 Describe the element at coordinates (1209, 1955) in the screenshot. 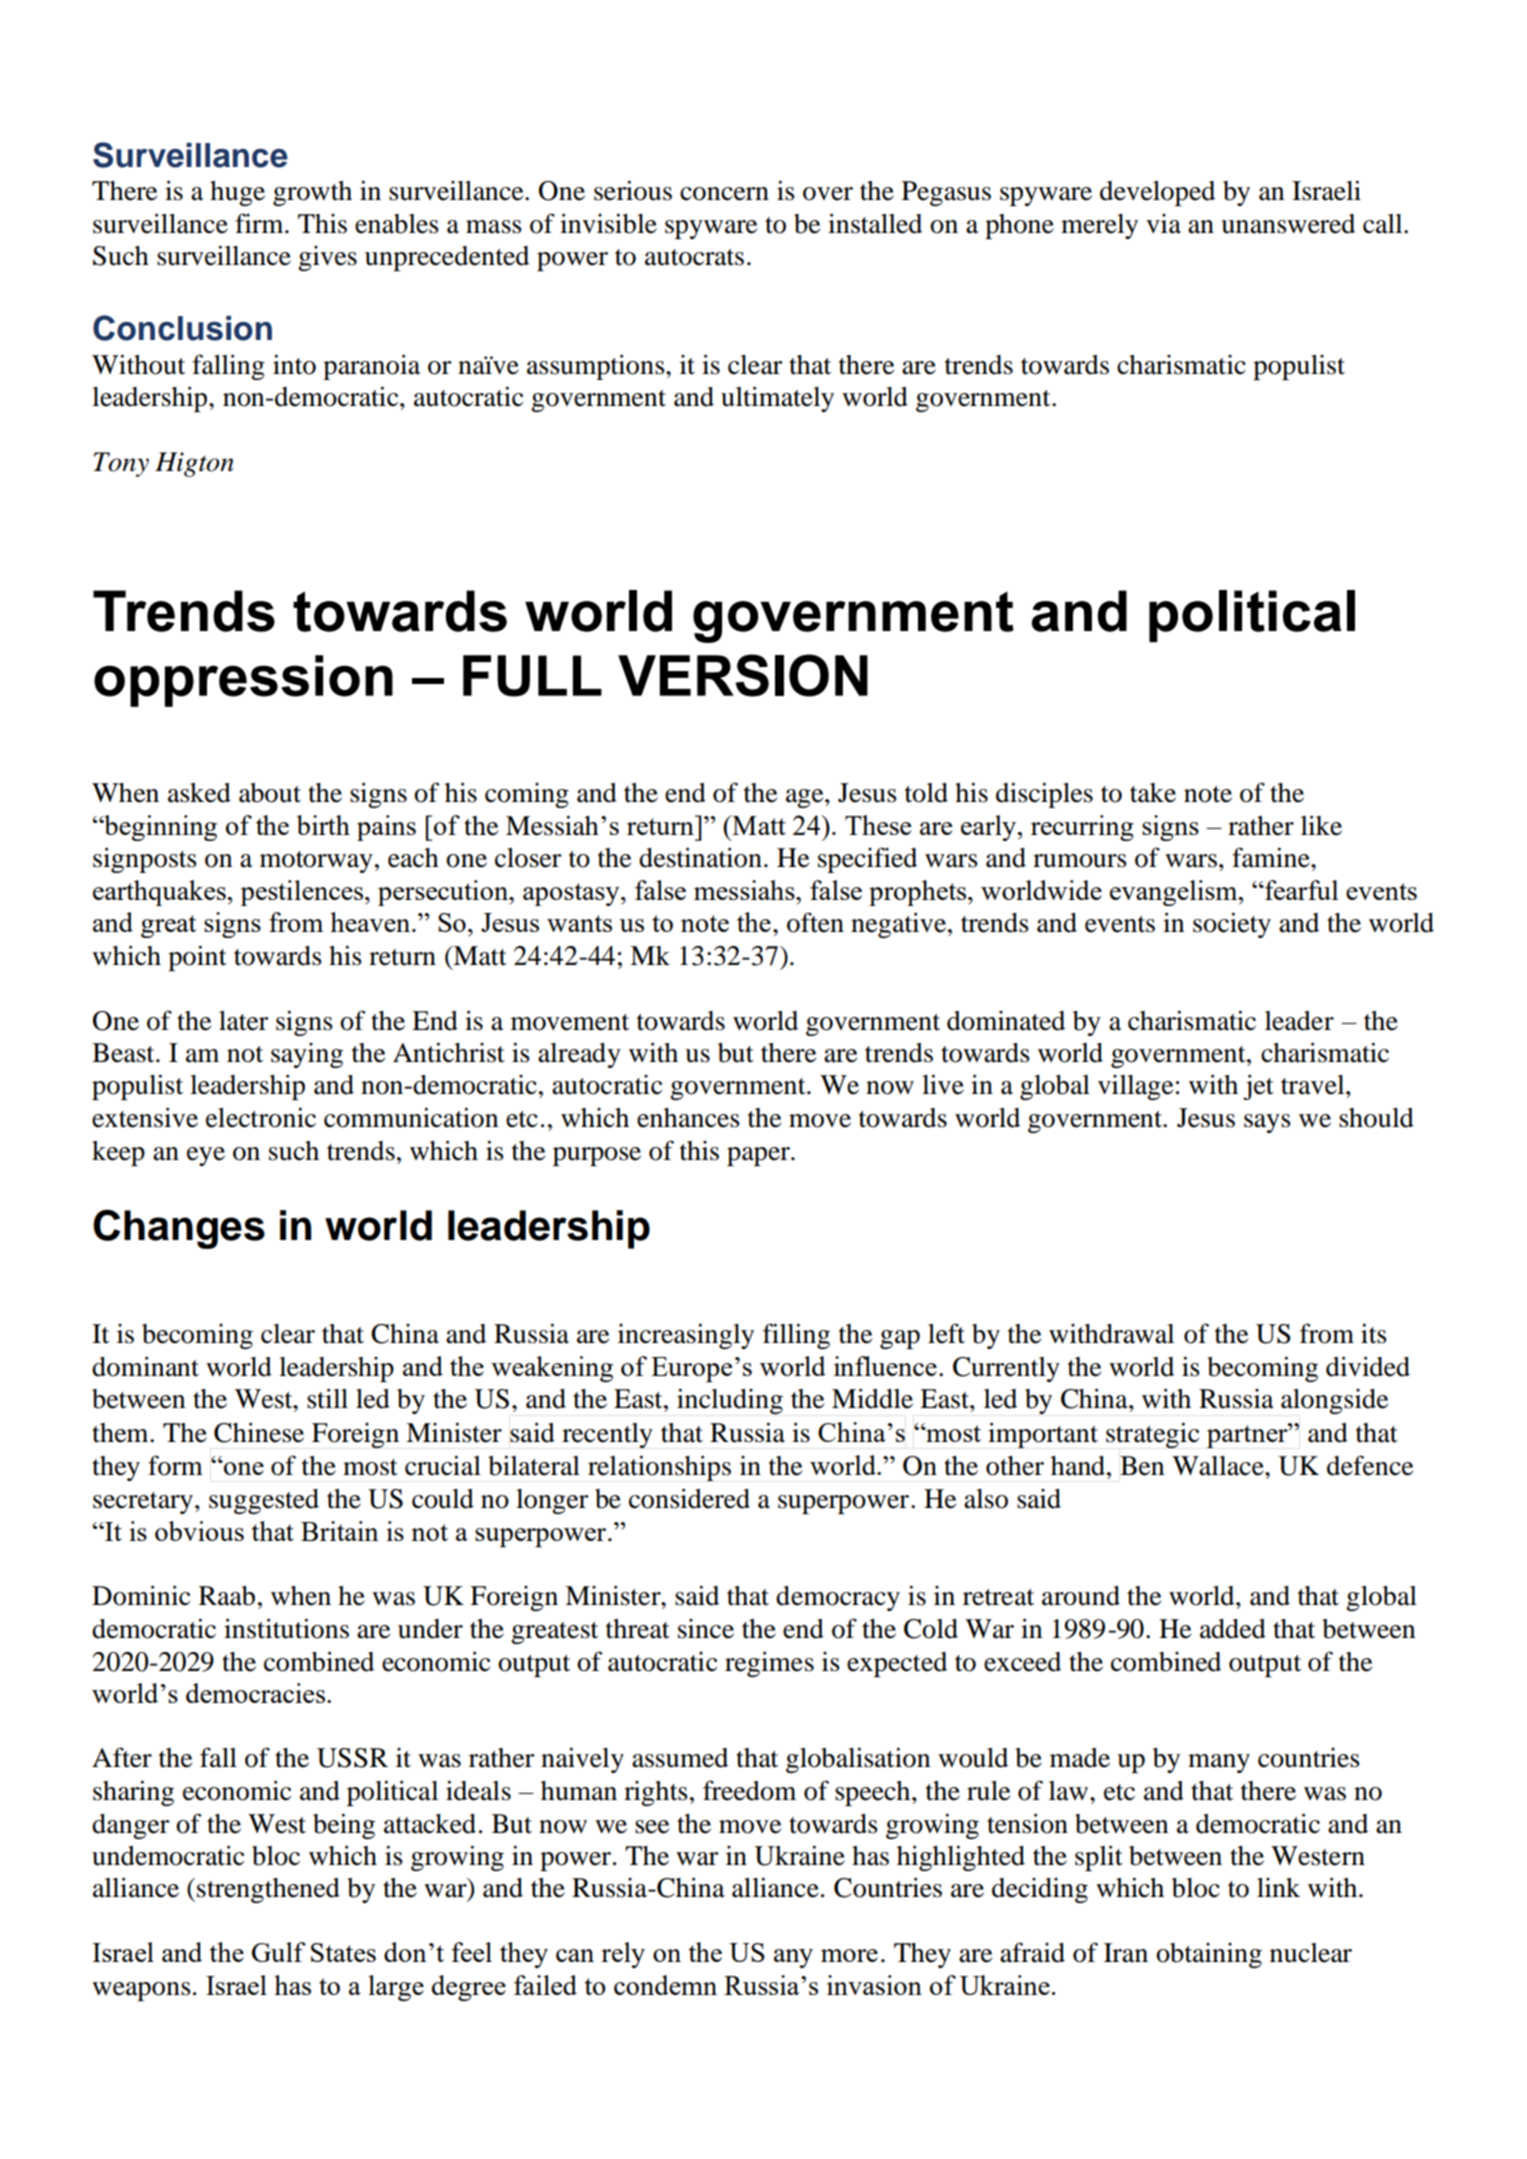

I see `obtaining` at that location.
